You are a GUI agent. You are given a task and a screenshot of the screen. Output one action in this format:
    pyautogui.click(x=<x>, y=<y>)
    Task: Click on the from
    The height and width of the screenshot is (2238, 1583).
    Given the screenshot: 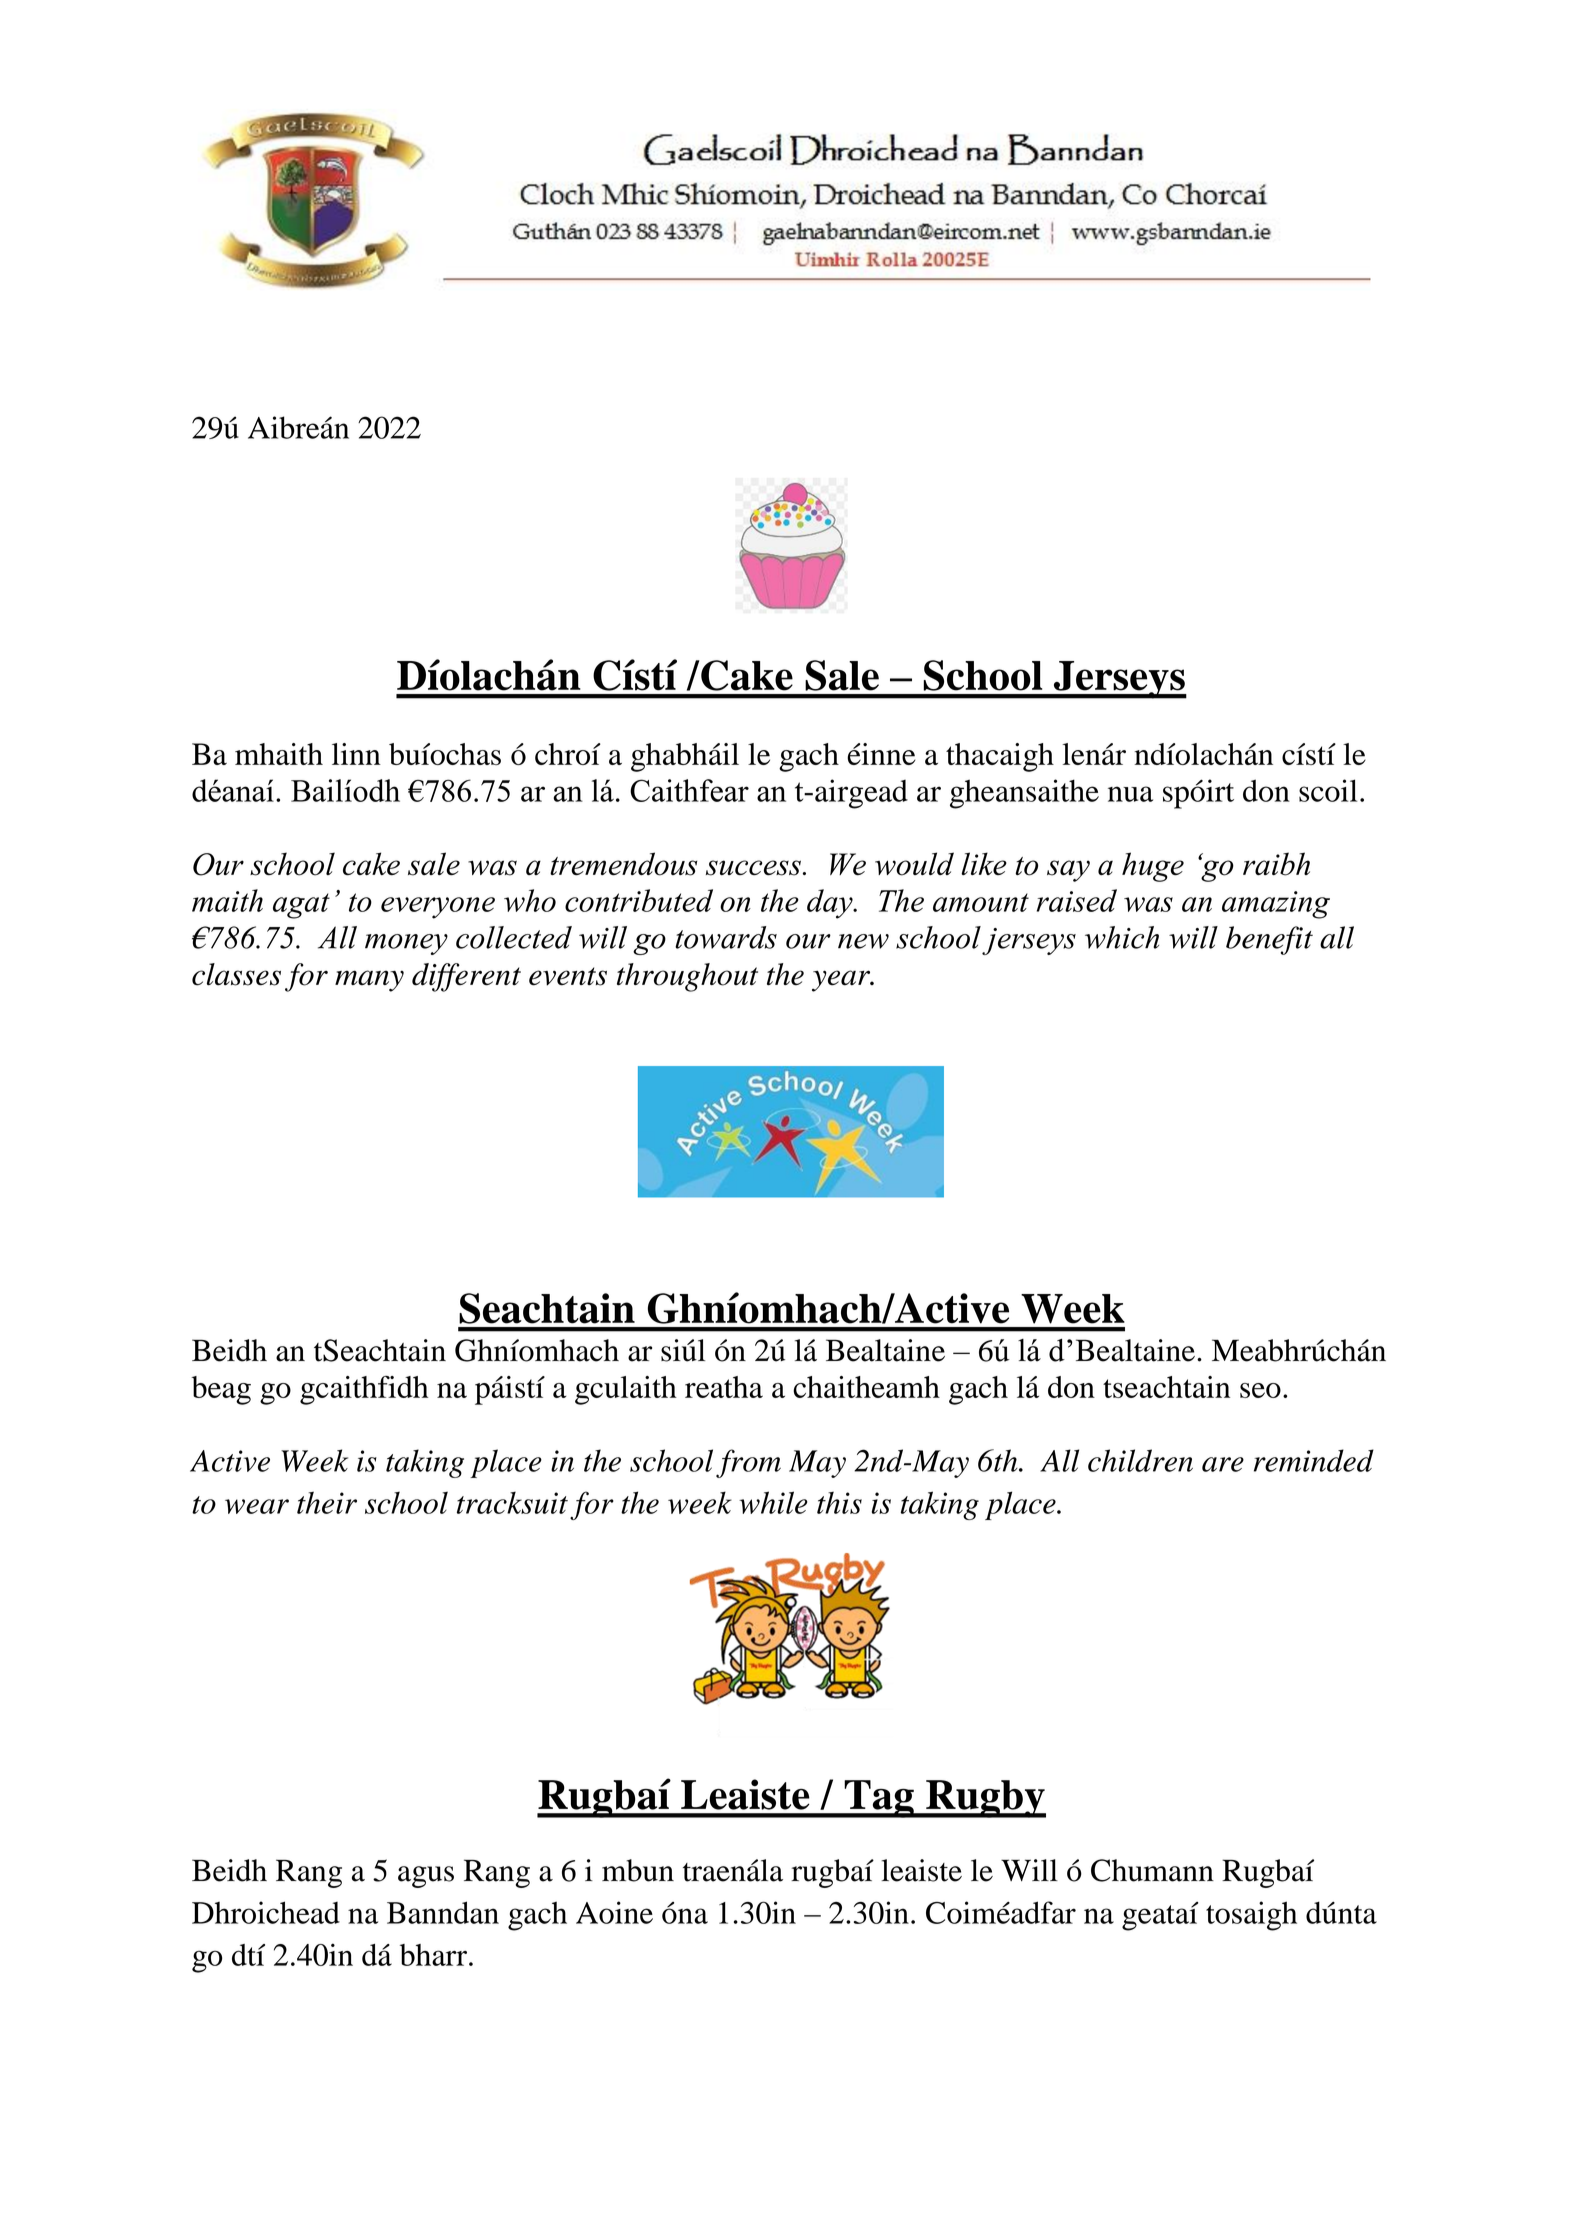 What is the action you would take?
    pyautogui.click(x=748, y=1463)
